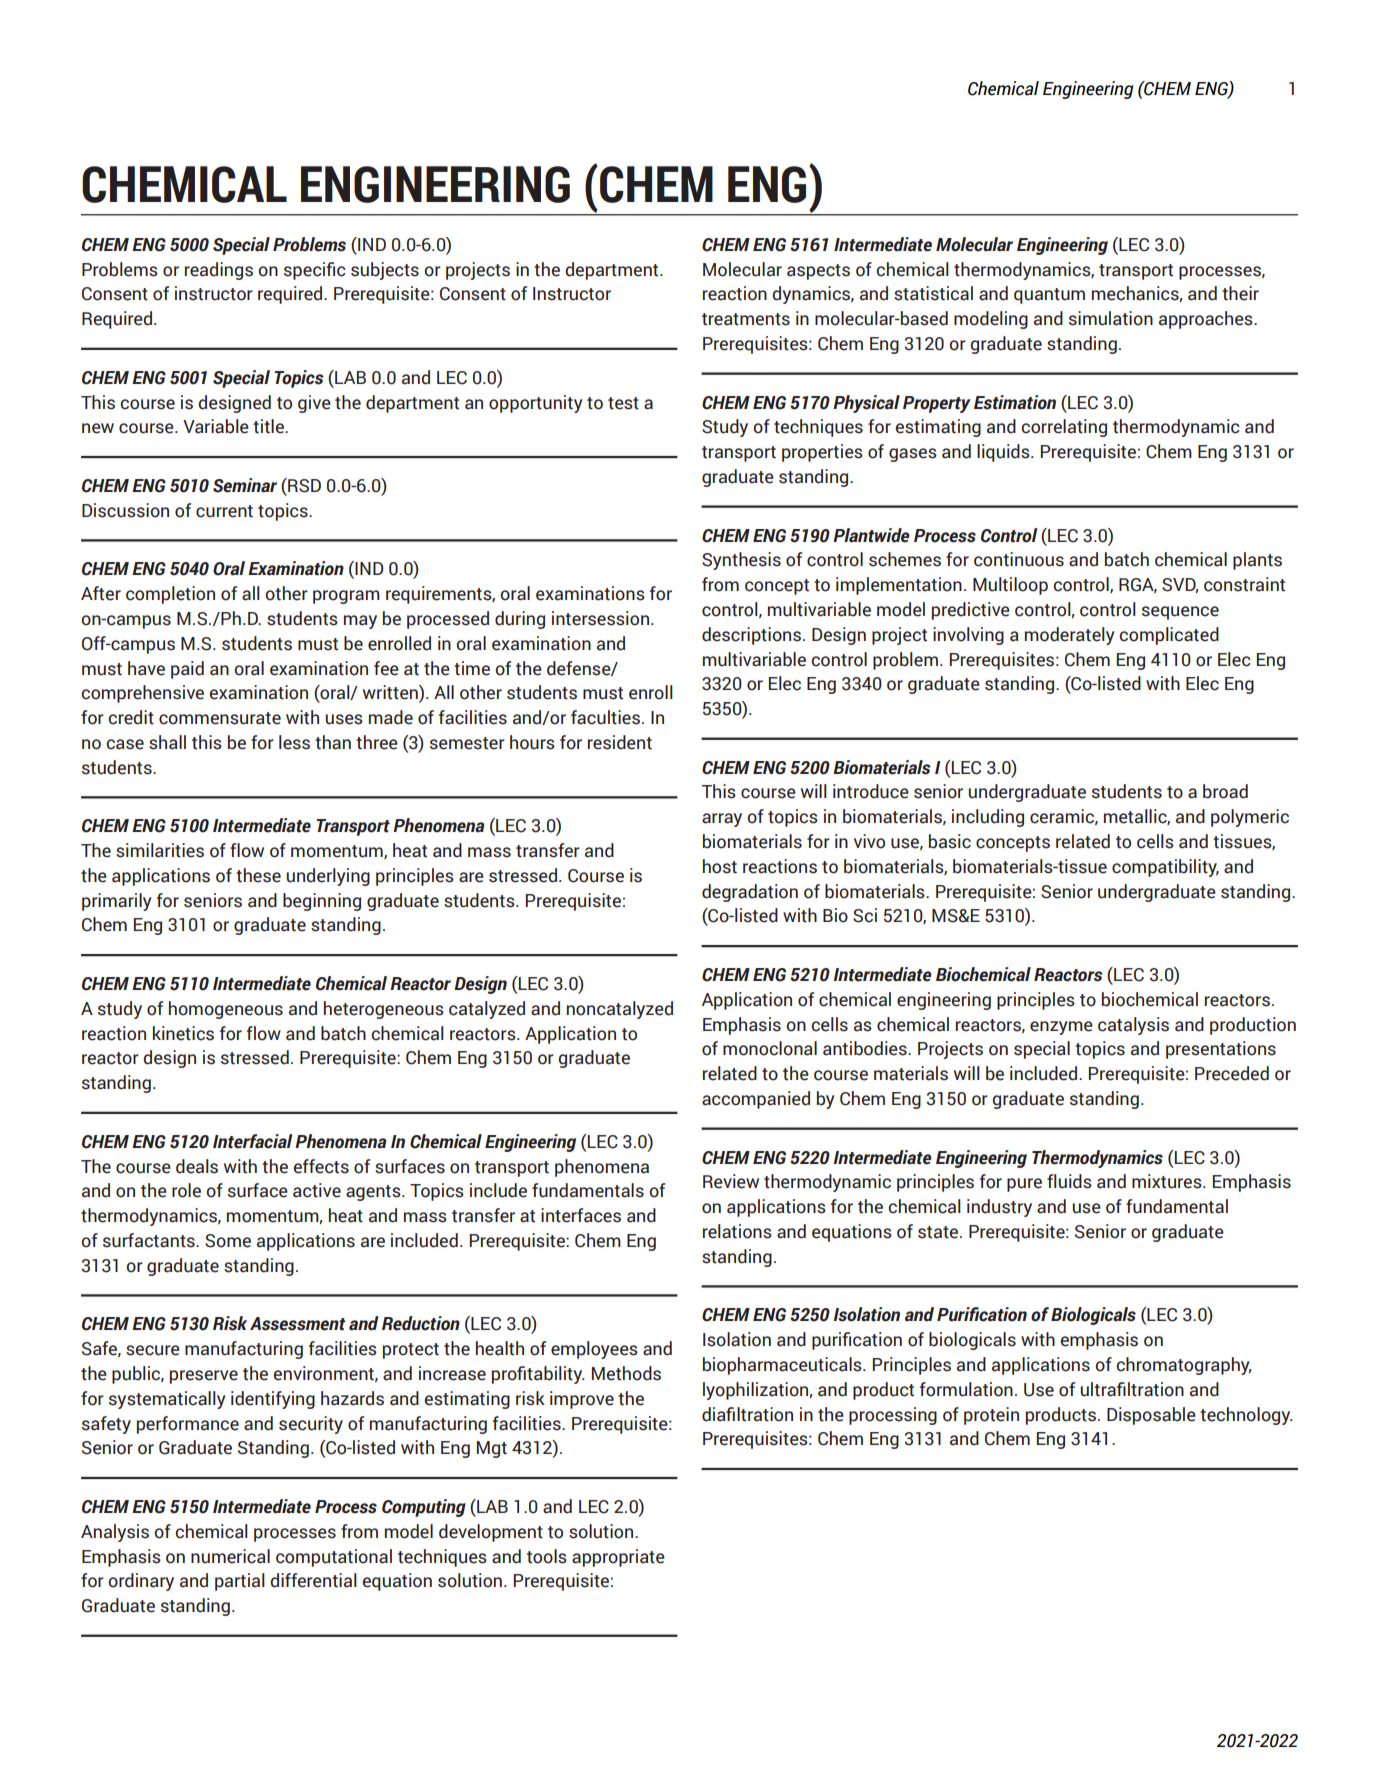 This screenshot has width=1379, height=1785. What do you see at coordinates (1151, 1416) in the screenshot?
I see `Disposable` at bounding box center [1151, 1416].
